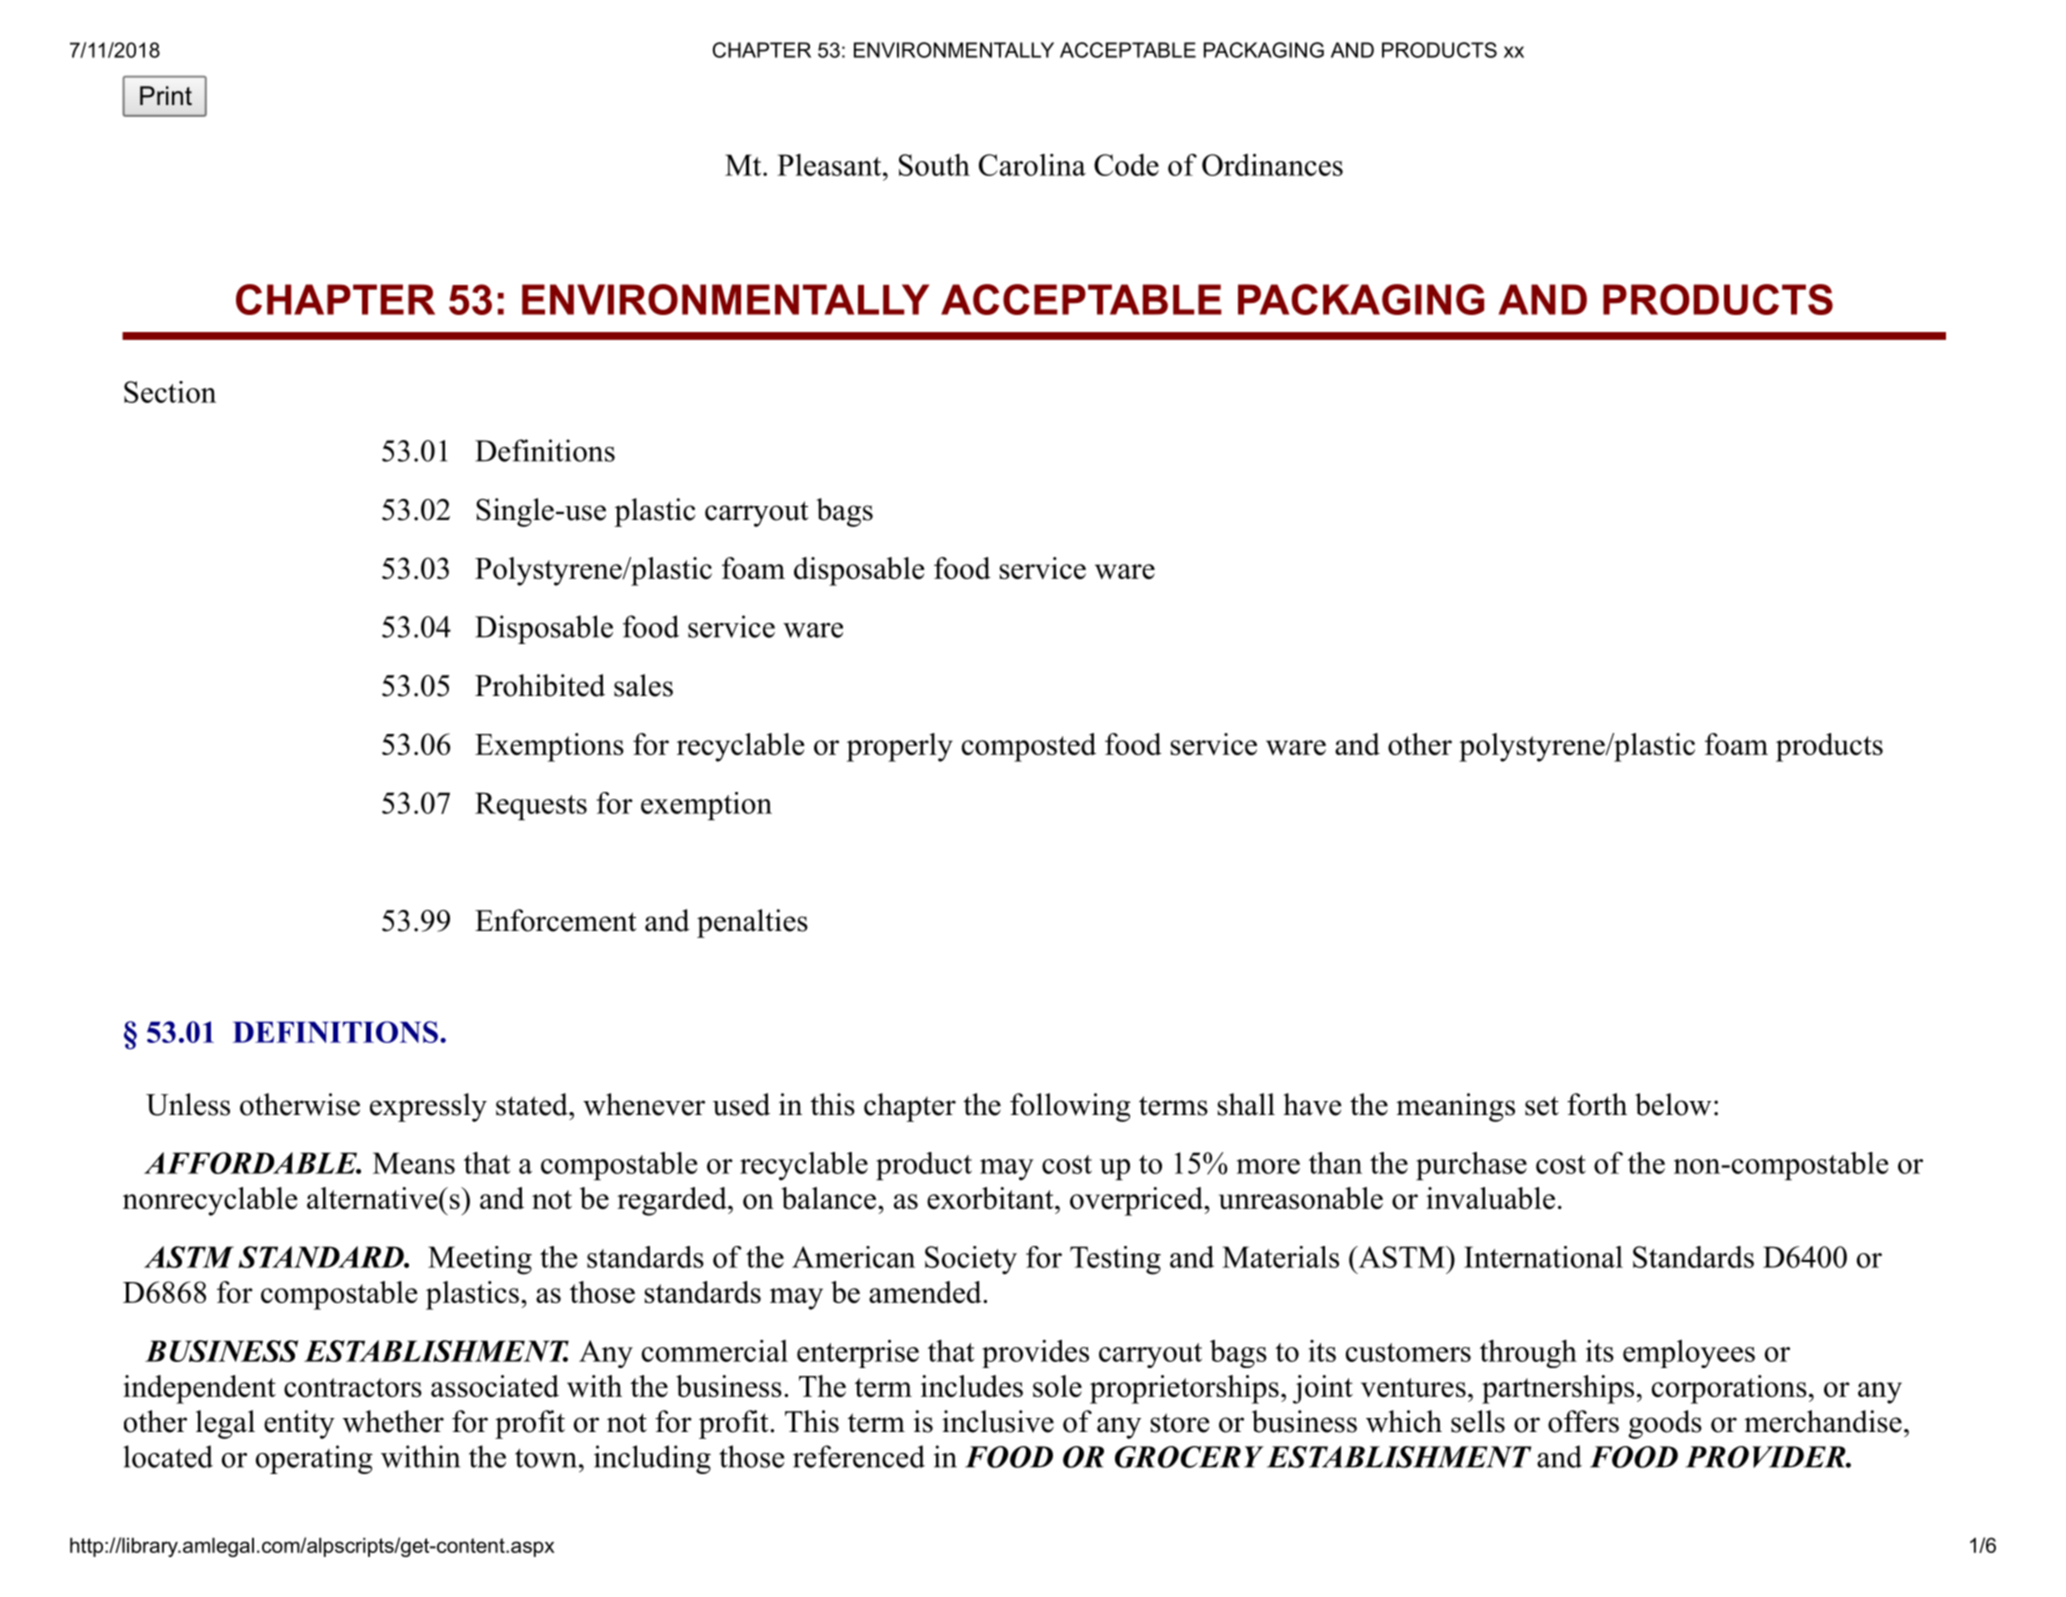 Image resolution: width=2066 pixels, height=1597 pixels. What do you see at coordinates (393, 1421) in the page?
I see `whether` at bounding box center [393, 1421].
